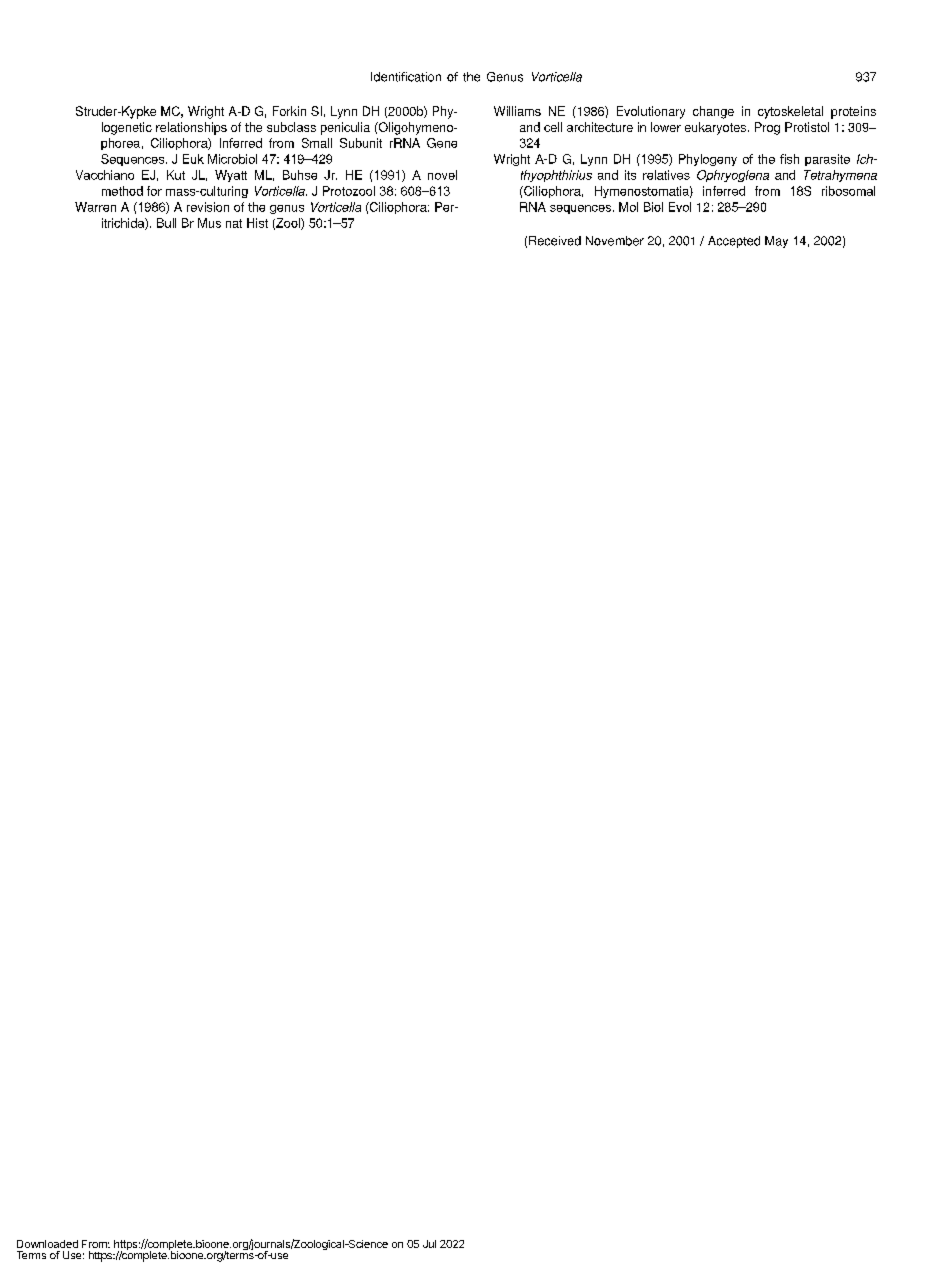 This screenshot has height=1271, width=952. I want to click on Downloaded, so click(47, 1244).
